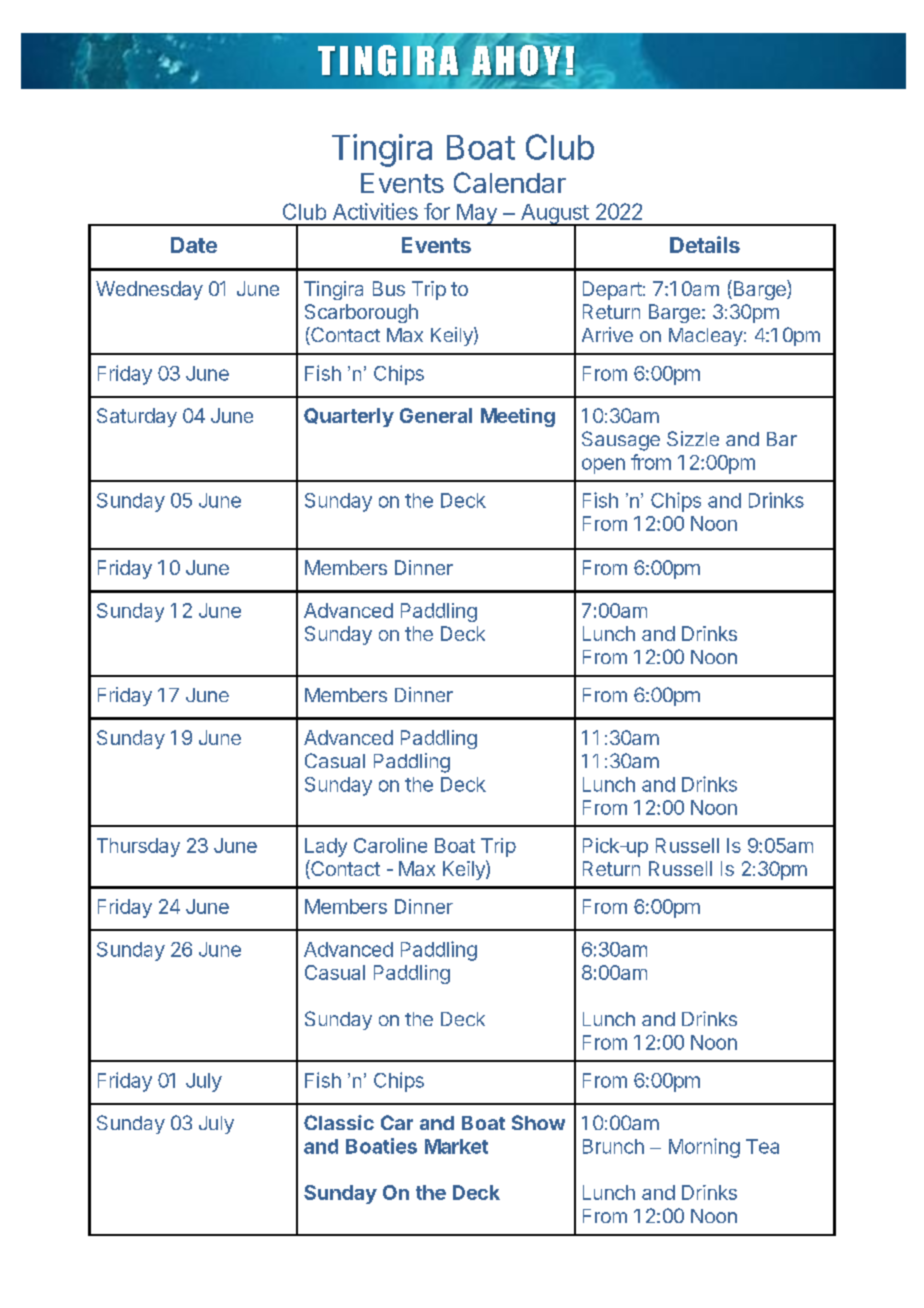  Describe the element at coordinates (390, 845) in the screenshot. I see `Caroline` at that location.
